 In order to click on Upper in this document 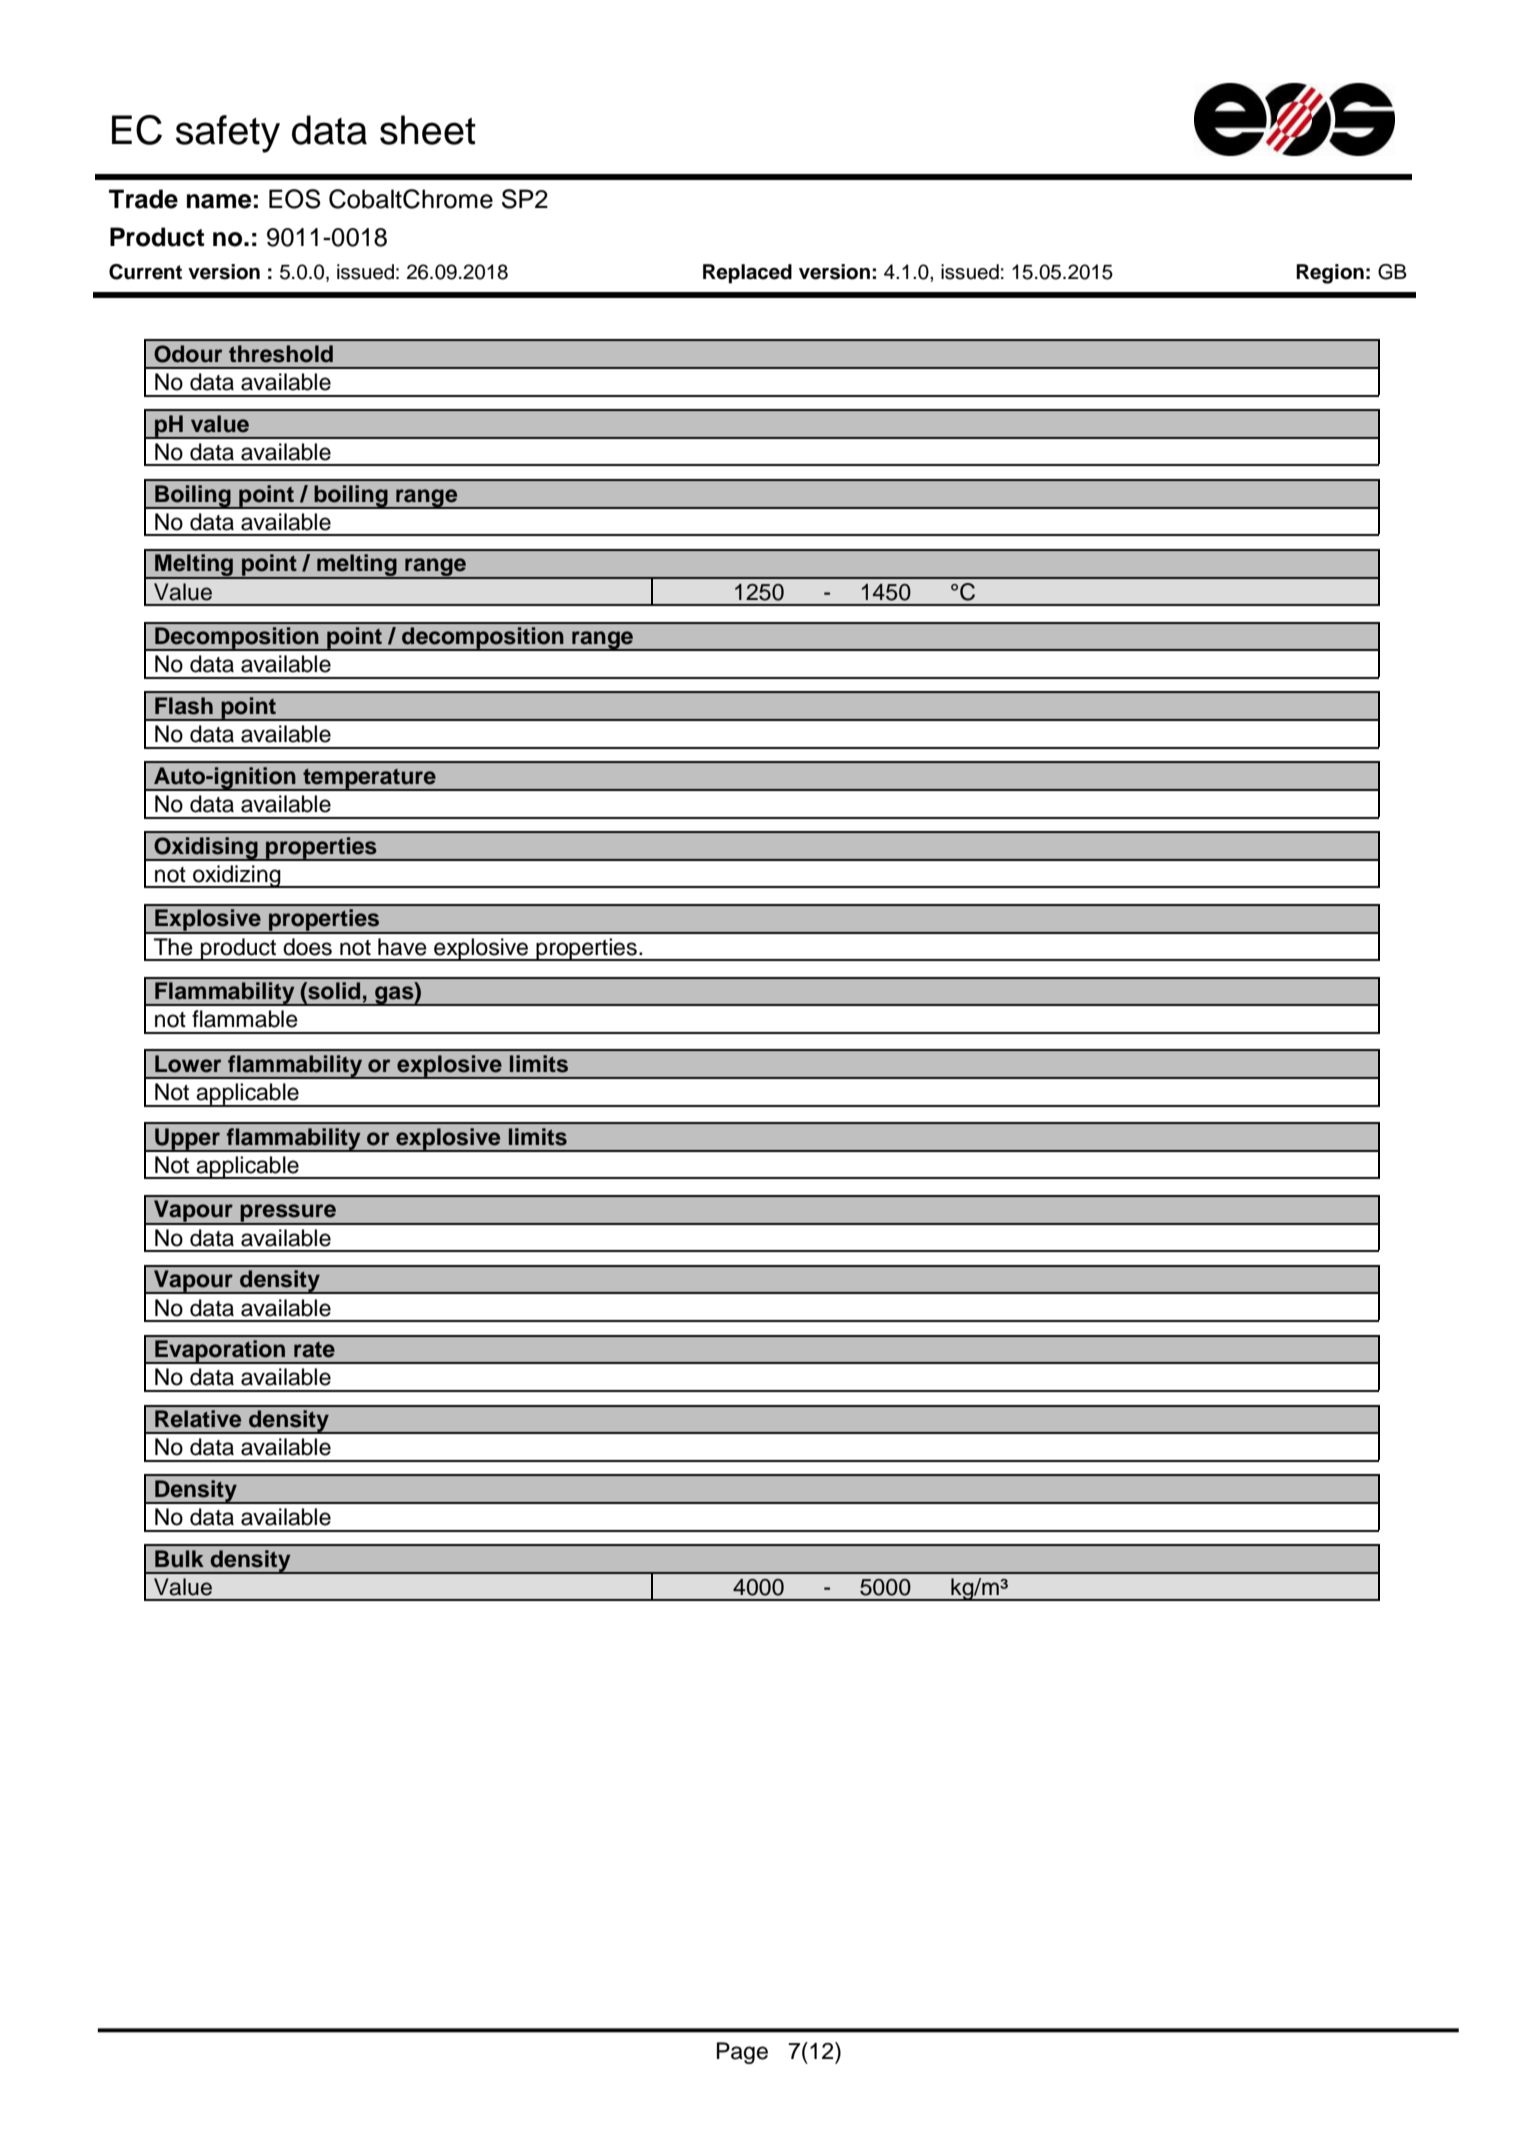, I will do `click(187, 1140)`.
